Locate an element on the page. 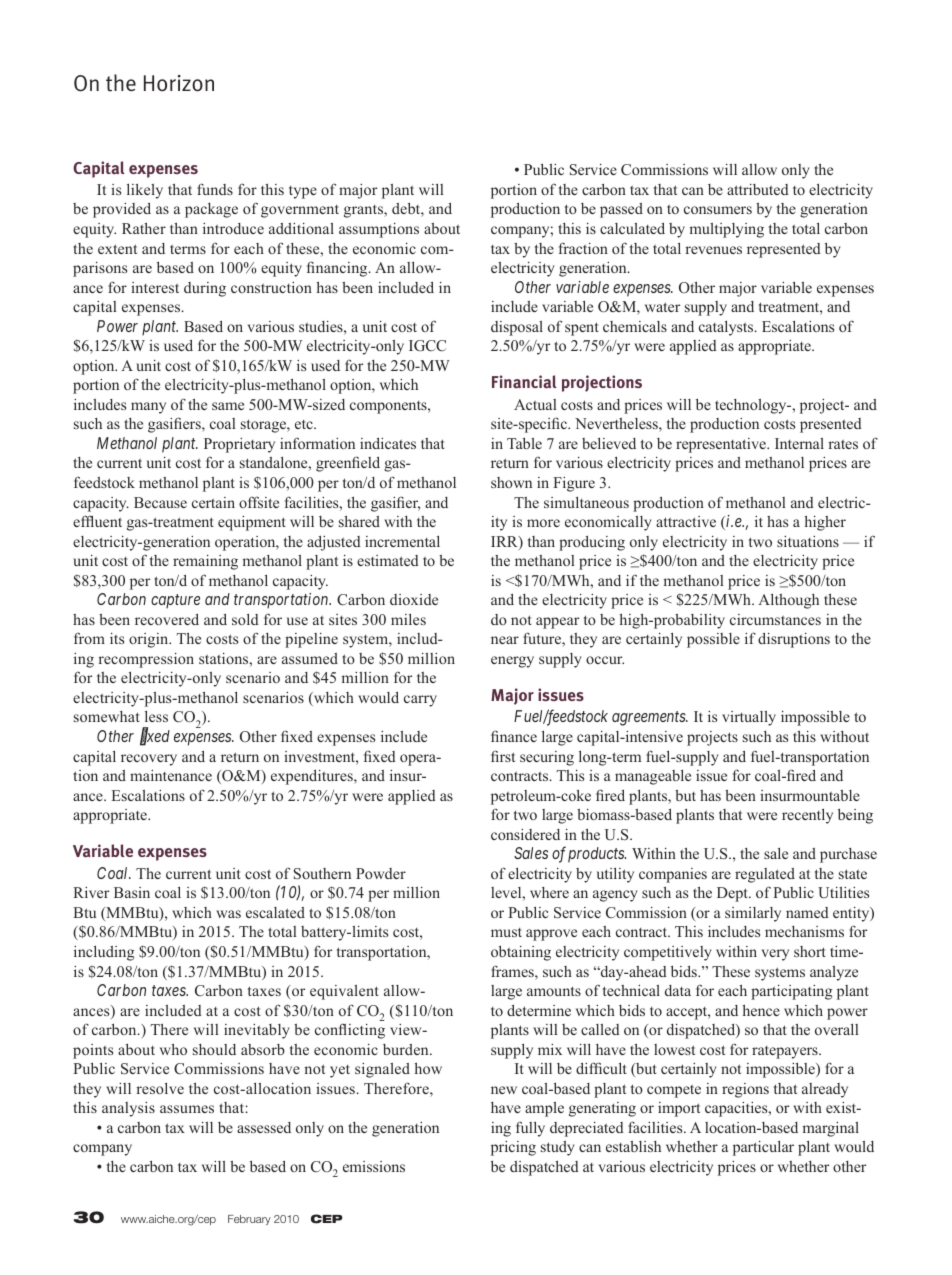 This image has width=952, height=1275. somewhat is located at coordinates (107, 716).
